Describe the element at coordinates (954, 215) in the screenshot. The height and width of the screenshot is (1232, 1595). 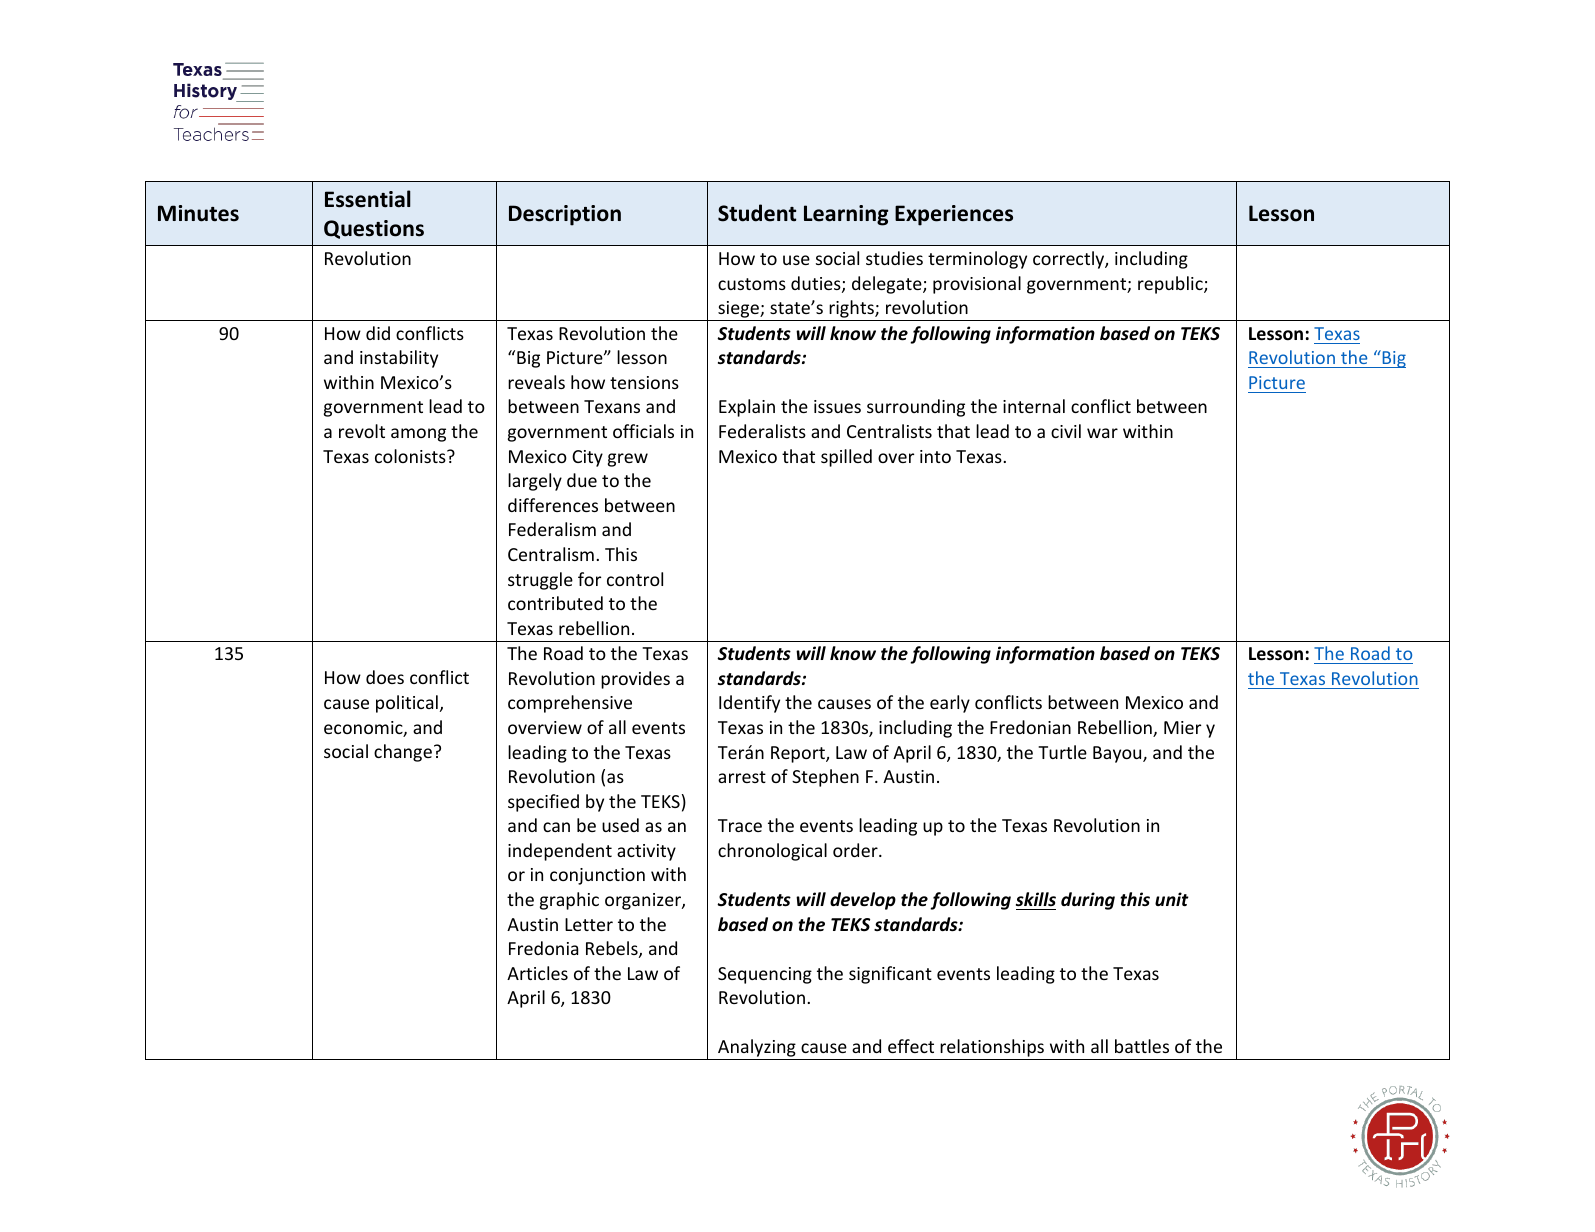
I see `Experiences` at that location.
